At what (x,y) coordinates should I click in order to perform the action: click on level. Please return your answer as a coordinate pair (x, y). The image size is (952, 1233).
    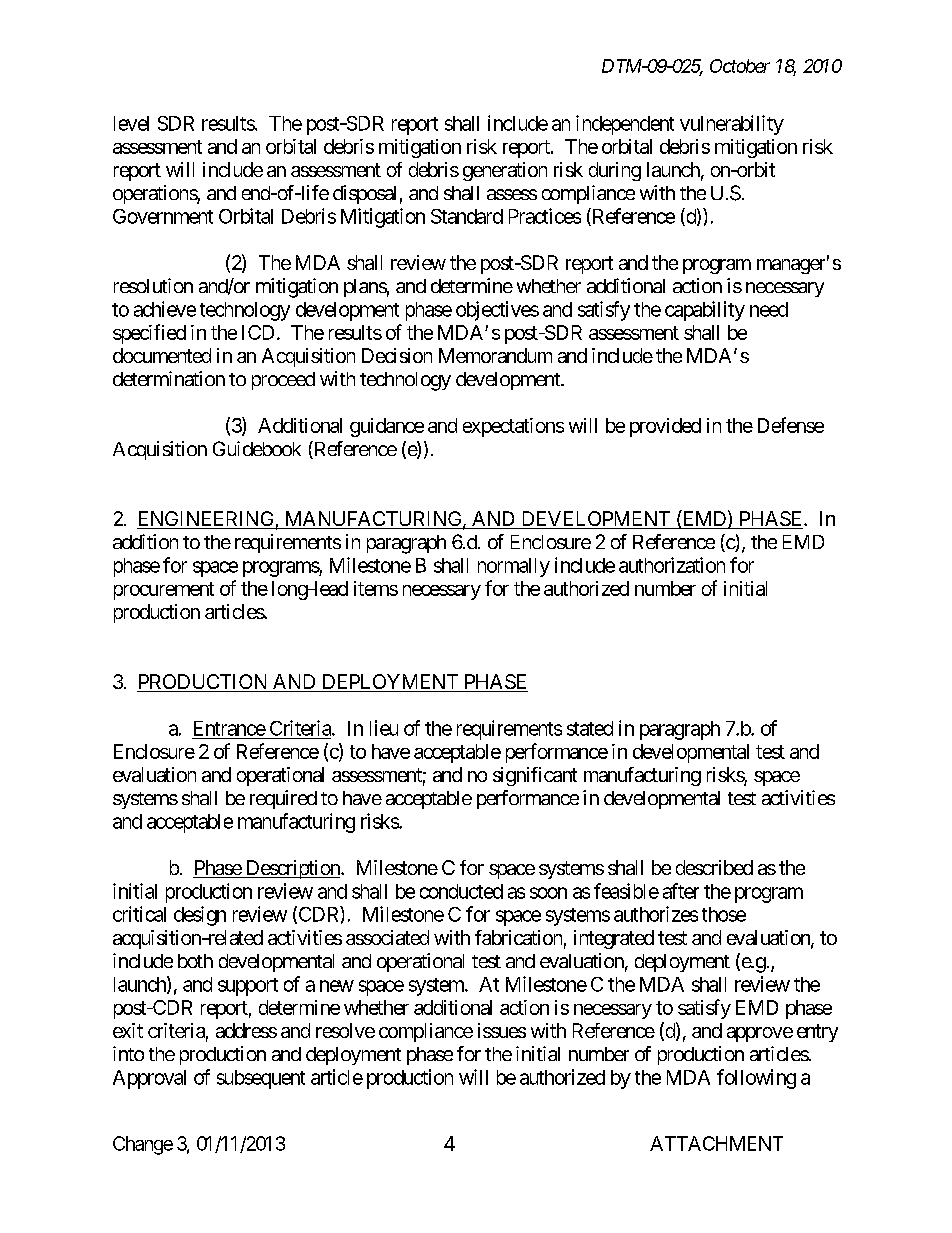
    Looking at the image, I should click on (131, 123).
